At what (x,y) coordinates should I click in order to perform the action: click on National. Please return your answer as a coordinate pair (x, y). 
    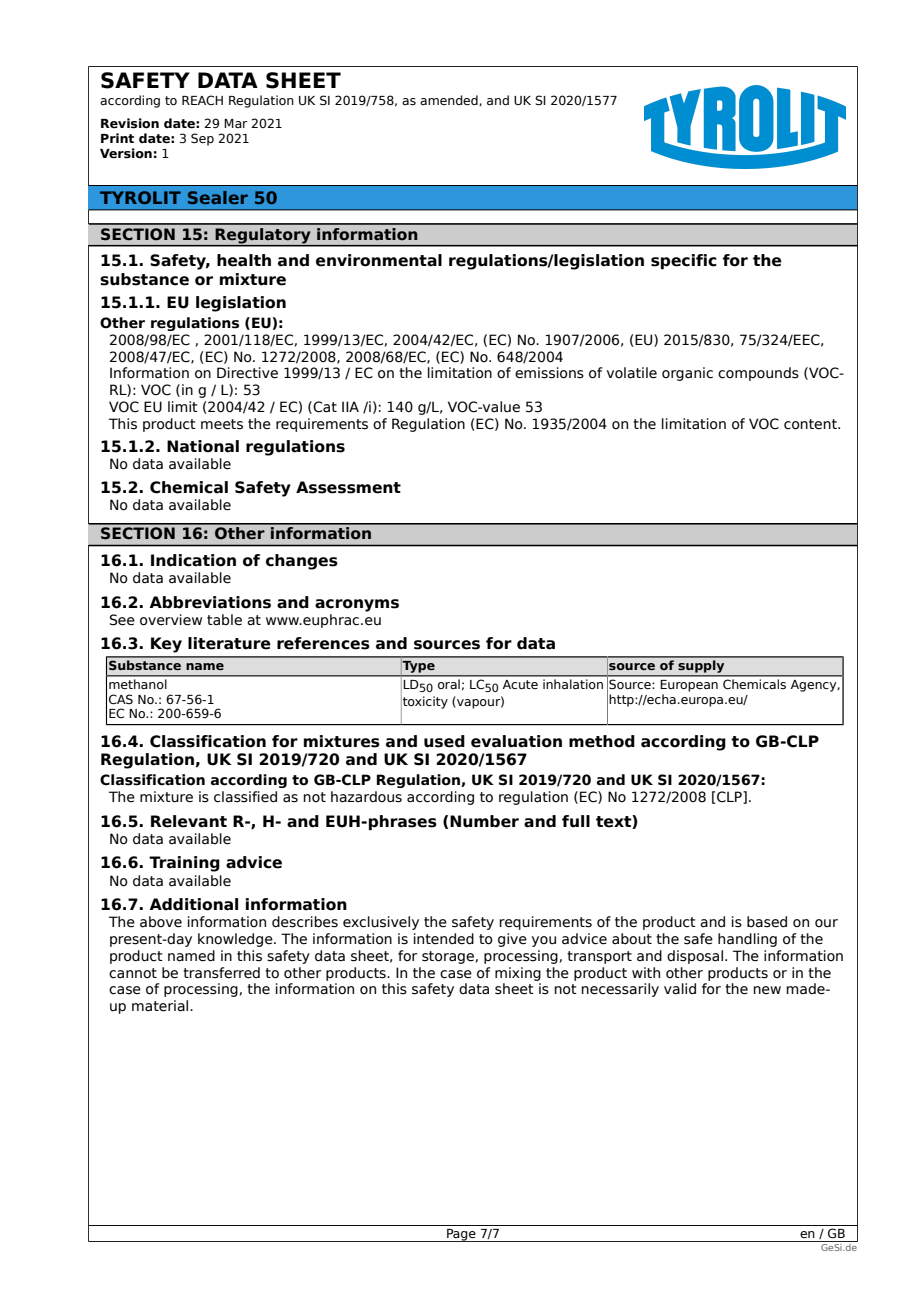
    Looking at the image, I should click on (203, 446).
